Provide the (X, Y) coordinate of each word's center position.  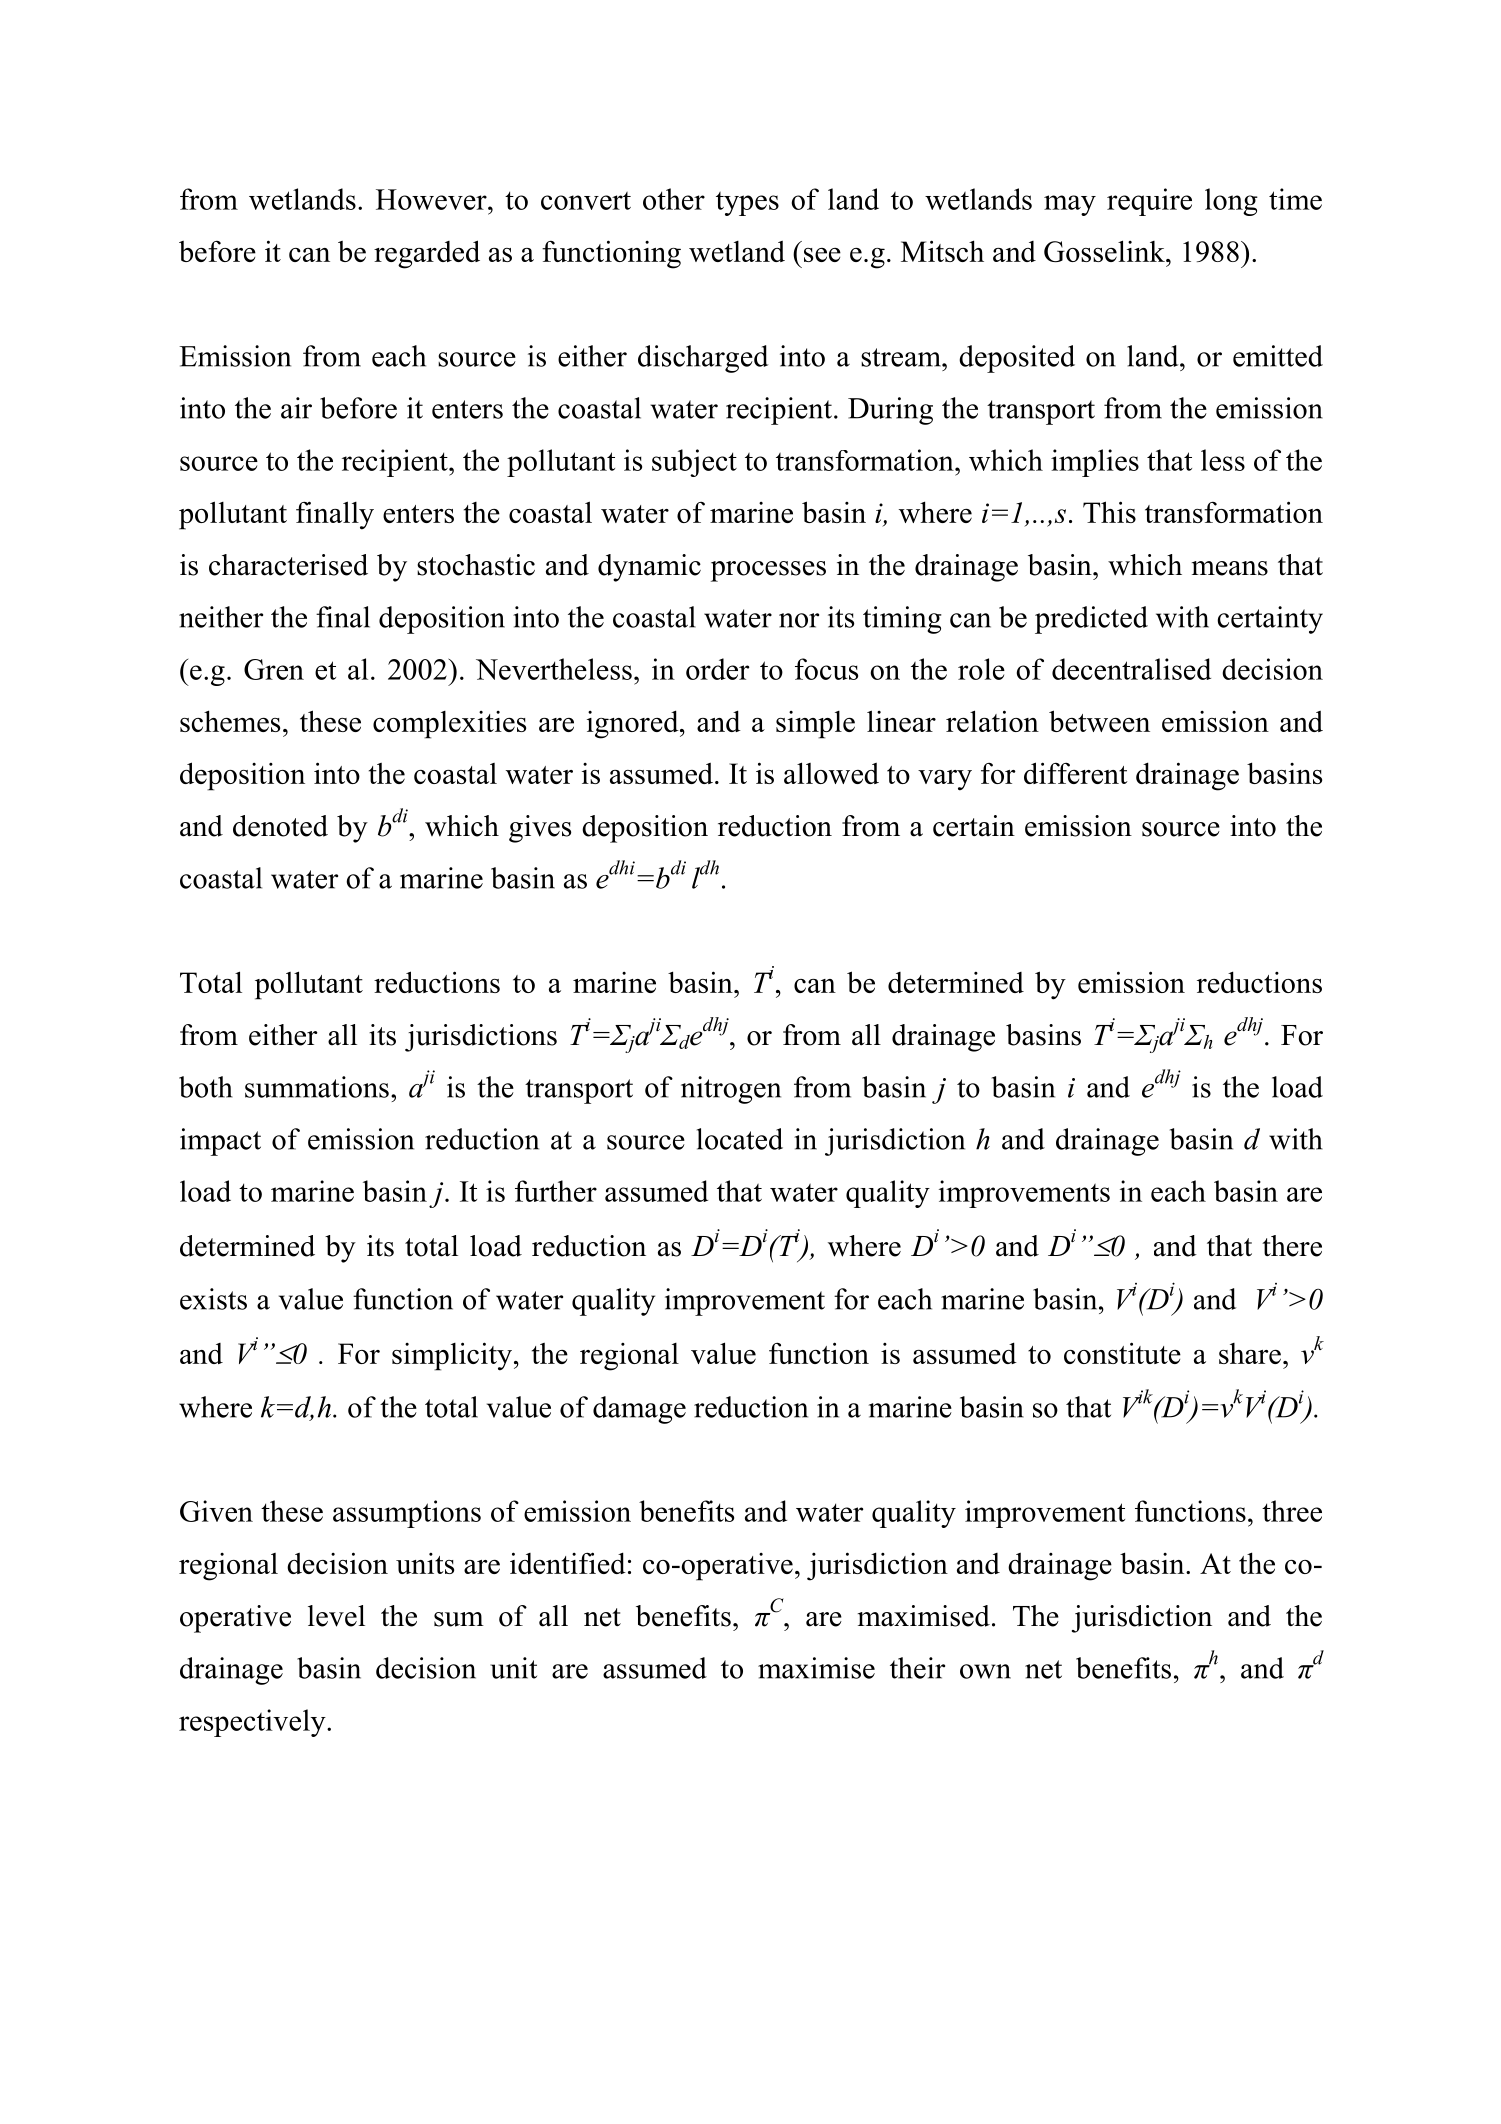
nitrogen (731, 1090)
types (747, 204)
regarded (427, 254)
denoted (280, 826)
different (1076, 773)
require (1149, 202)
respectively (253, 1723)
